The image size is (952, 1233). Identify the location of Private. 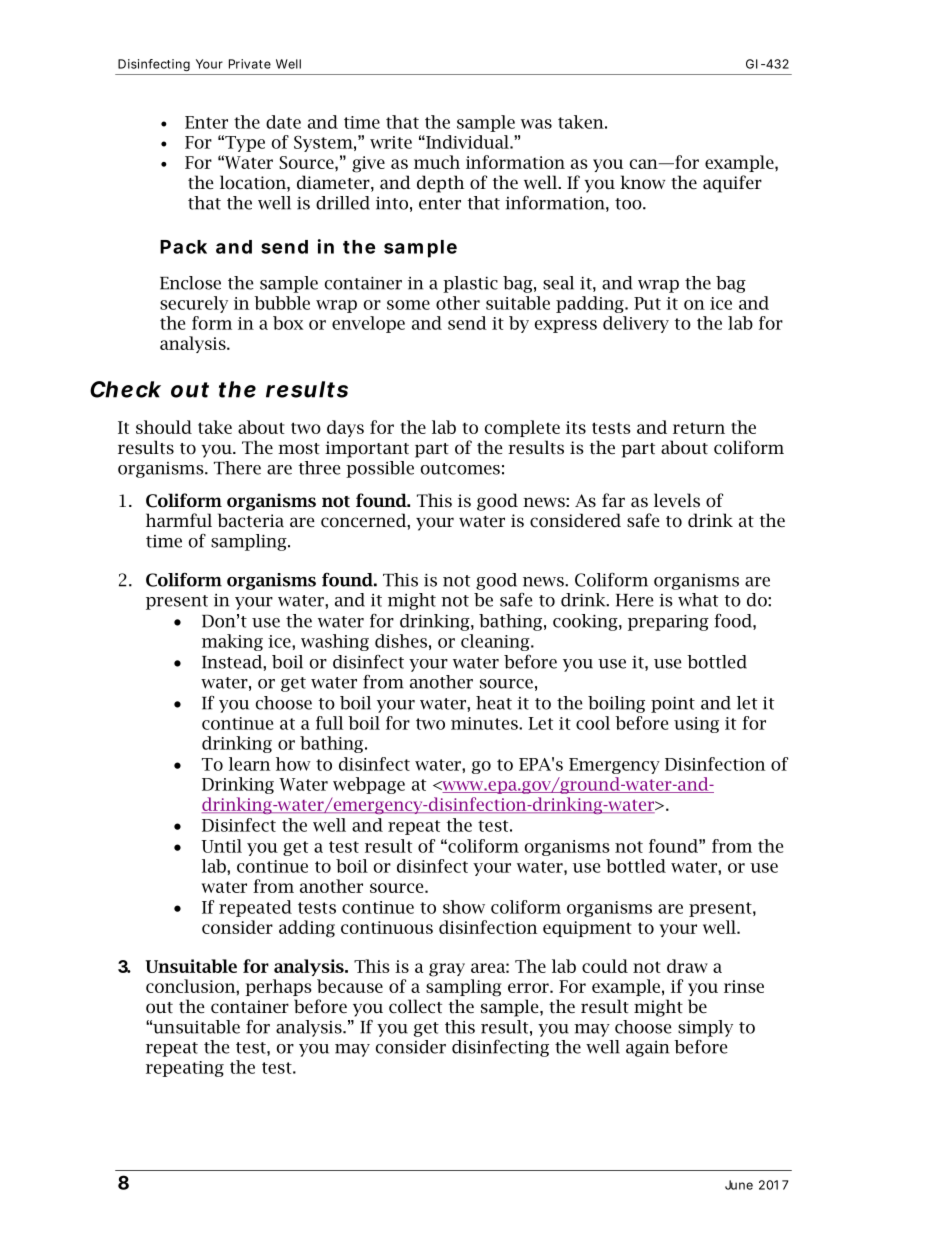
(250, 64).
